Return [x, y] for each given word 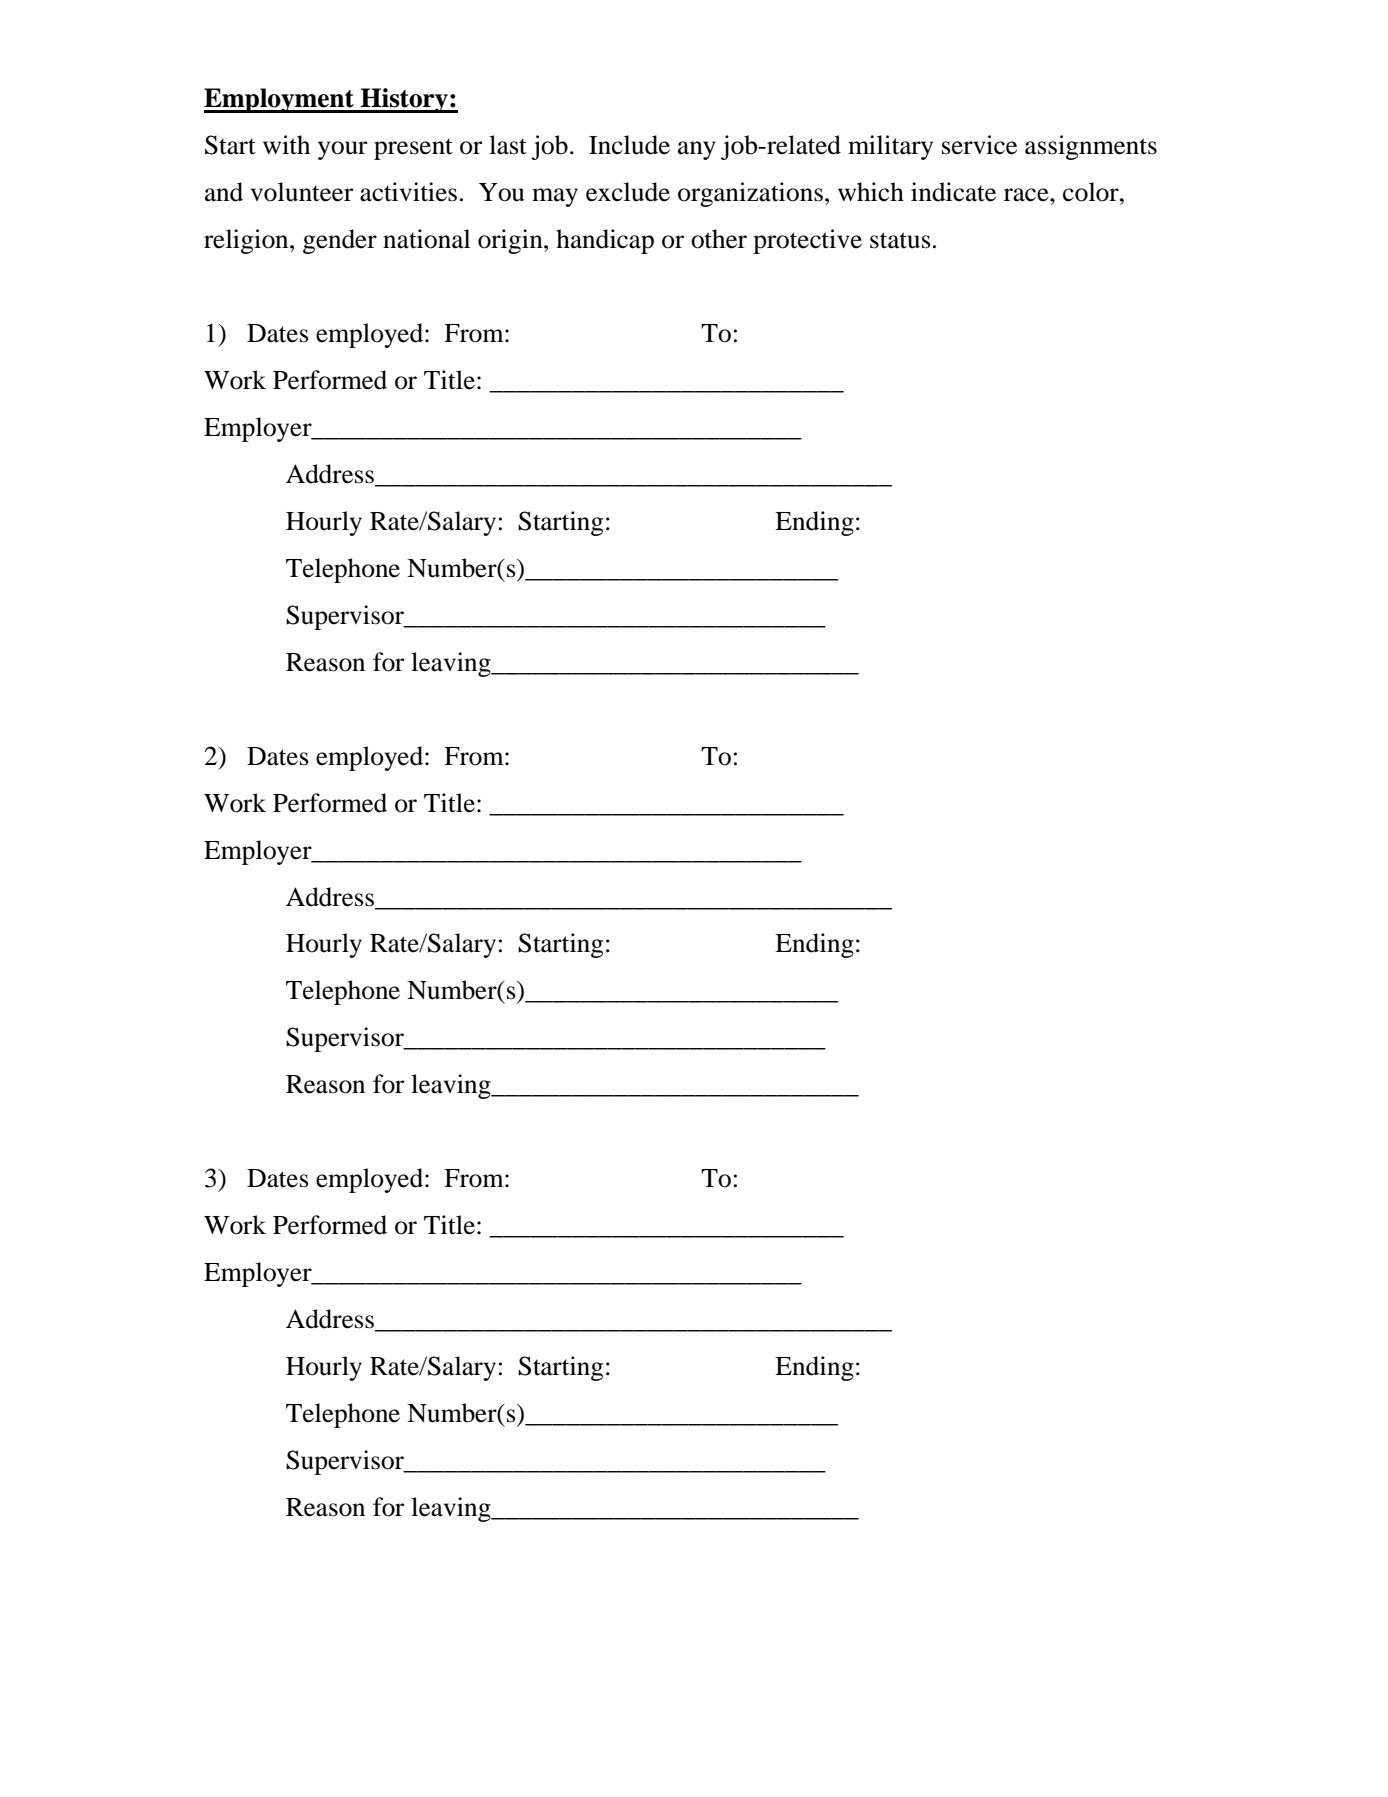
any [697, 150]
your [342, 150]
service [979, 145]
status [900, 240]
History [404, 100]
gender [340, 241]
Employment [280, 100]
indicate [953, 192]
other [719, 239]
